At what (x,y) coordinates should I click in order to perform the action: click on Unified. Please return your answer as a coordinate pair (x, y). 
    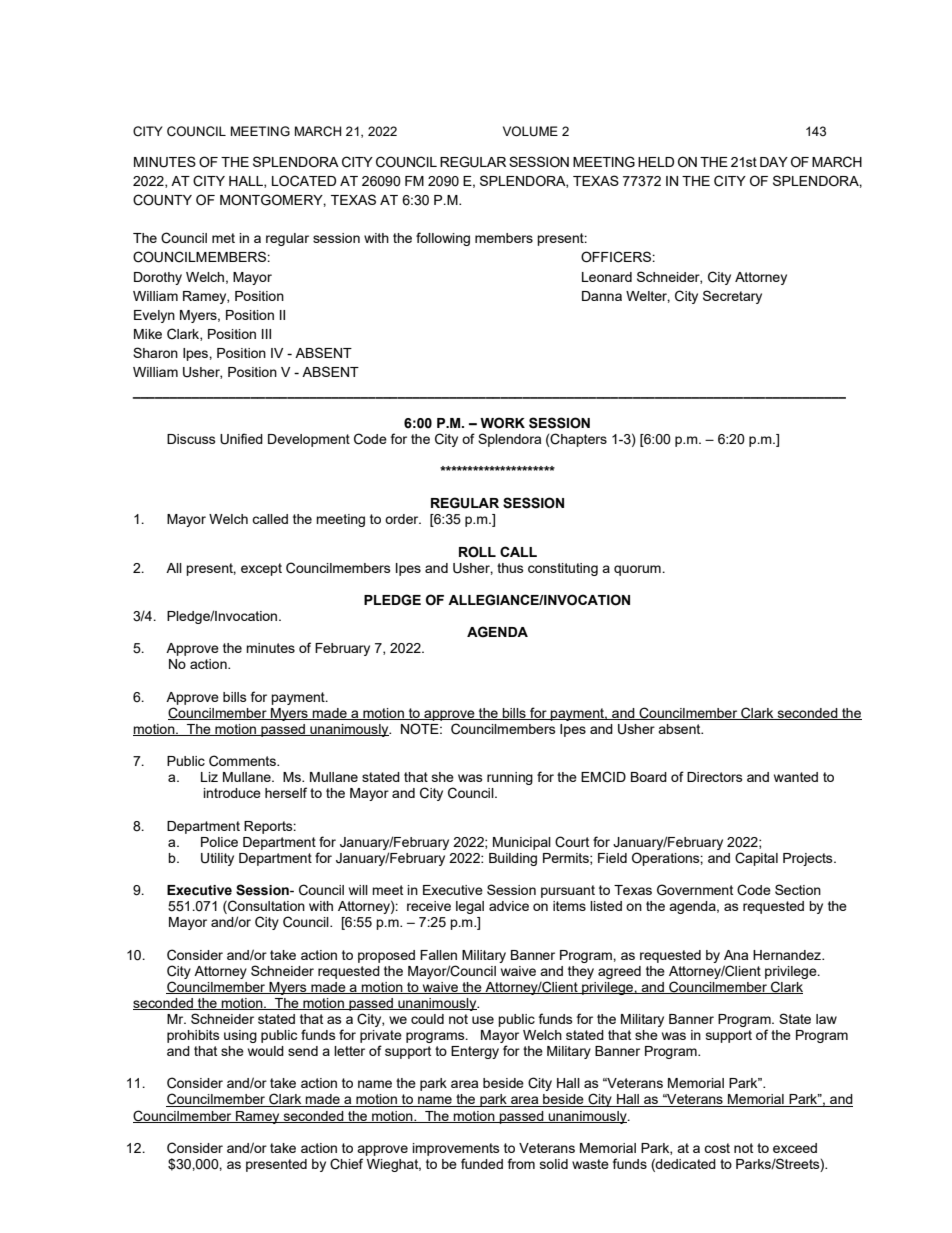
    Looking at the image, I should click on (241, 439).
